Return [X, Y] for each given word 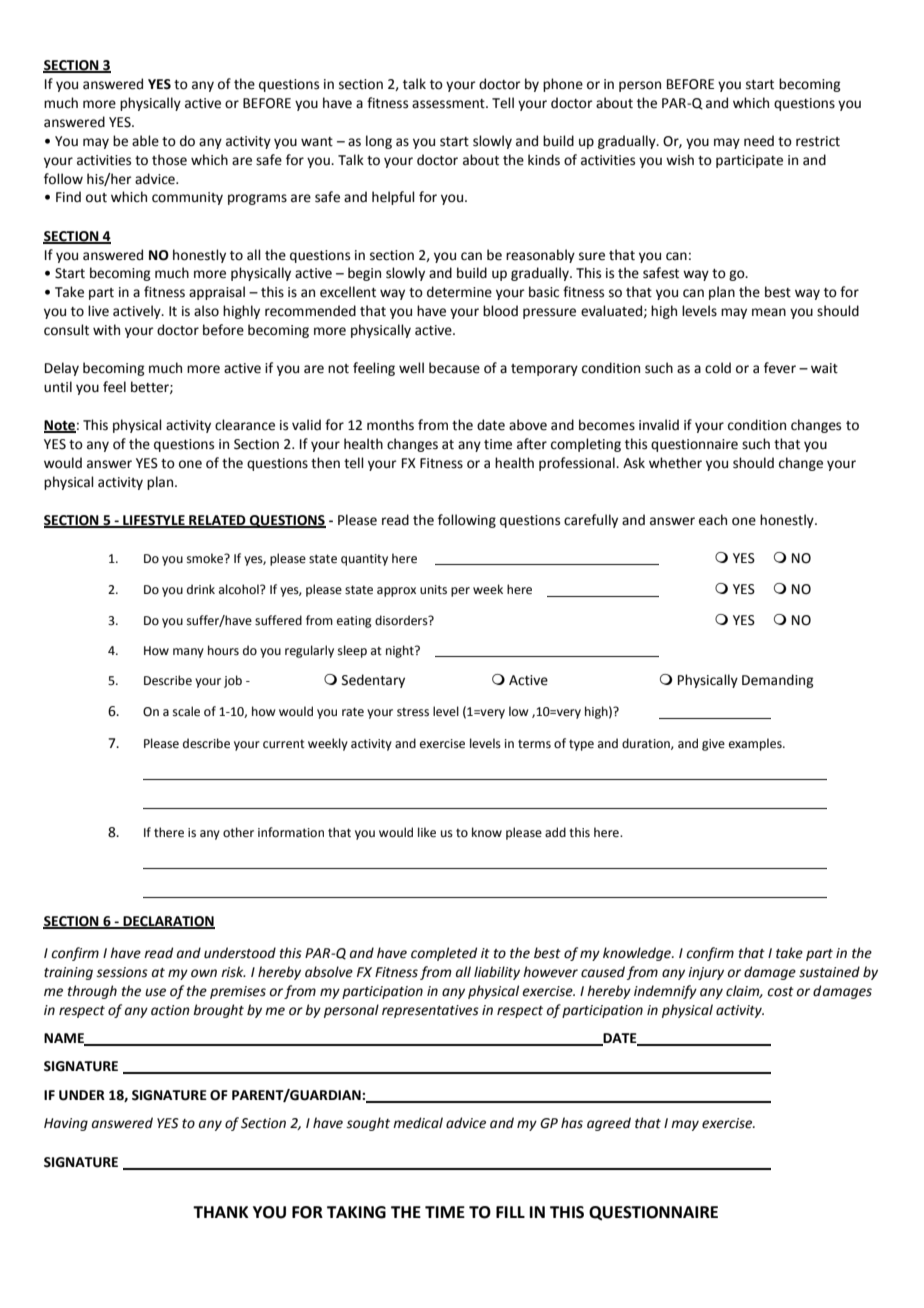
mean [769, 312]
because [454, 368]
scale [186, 711]
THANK [221, 1212]
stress [413, 712]
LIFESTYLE [154, 521]
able [145, 141]
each [713, 520]
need [759, 141]
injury [706, 973]
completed [444, 954]
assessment [449, 104]
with [106, 330]
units [433, 590]
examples [756, 744]
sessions [122, 972]
